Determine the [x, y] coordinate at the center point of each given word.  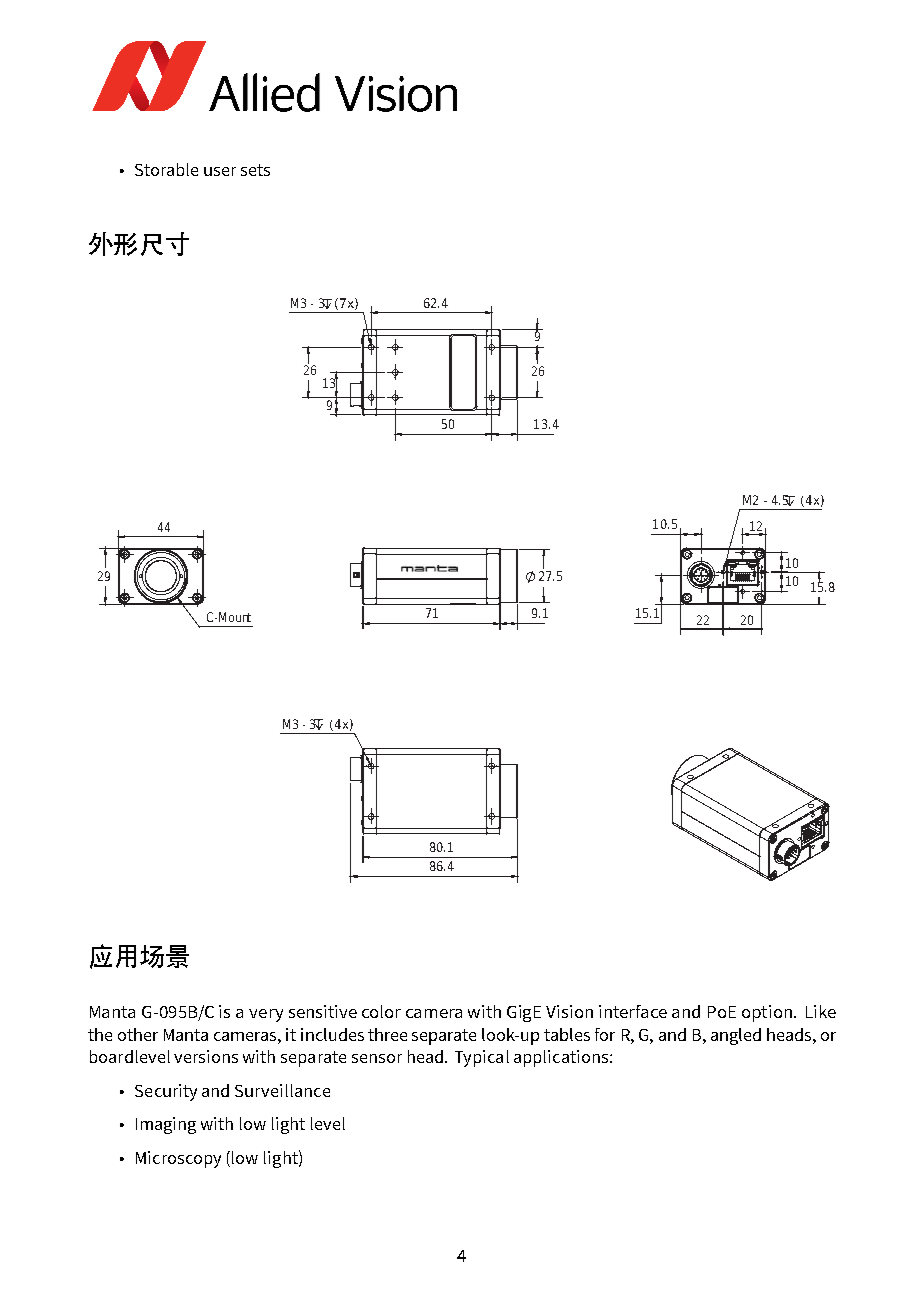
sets [255, 170]
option [767, 1013]
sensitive [323, 1011]
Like [821, 1011]
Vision [569, 1011]
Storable [166, 169]
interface [633, 1011]
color [381, 1011]
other [138, 1034]
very [266, 1015]
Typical [482, 1058]
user [220, 171]
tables [567, 1034]
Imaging [166, 1125]
